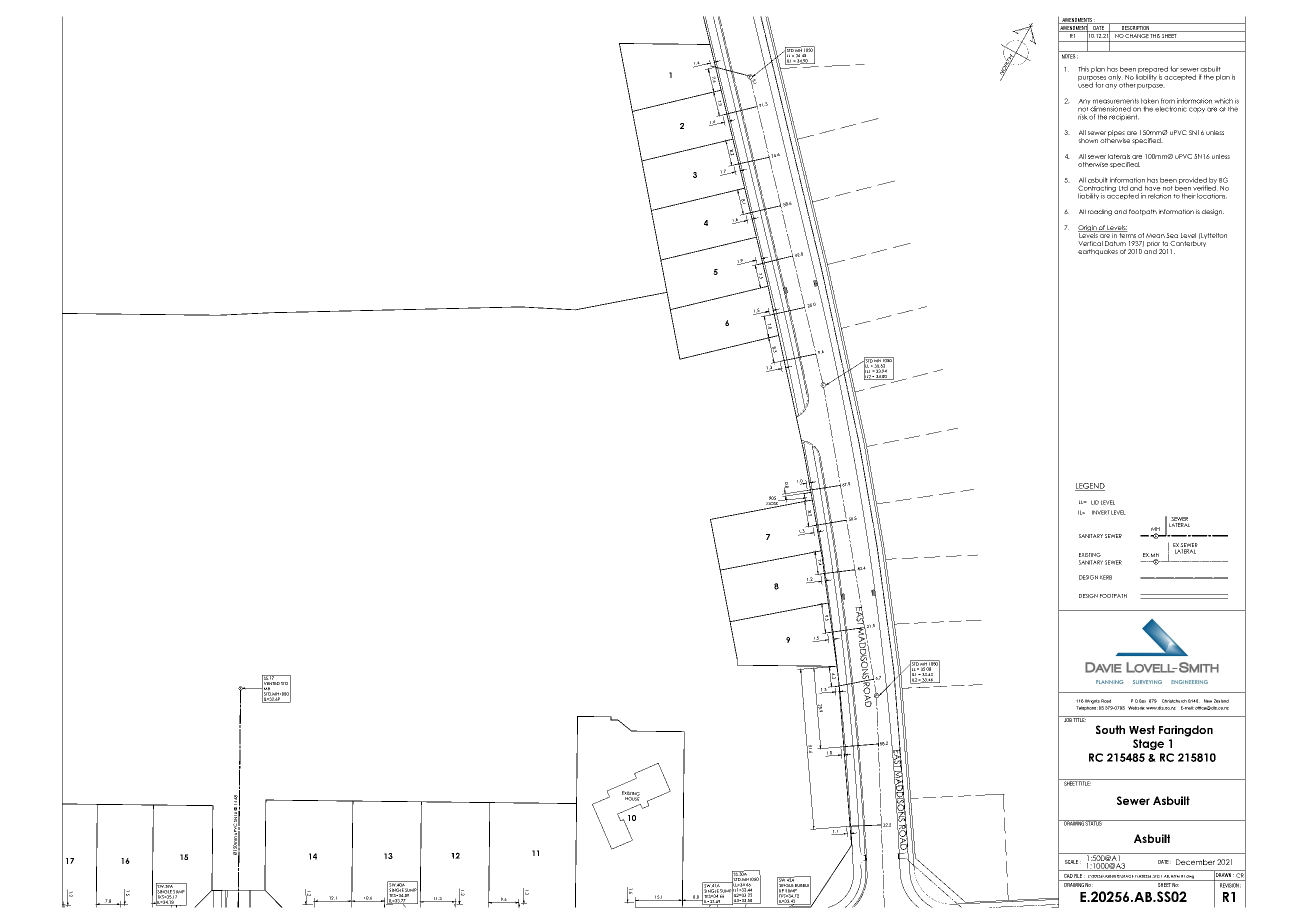 The image size is (1308, 924). What do you see at coordinates (1089, 140) in the screenshot?
I see `shown` at bounding box center [1089, 140].
